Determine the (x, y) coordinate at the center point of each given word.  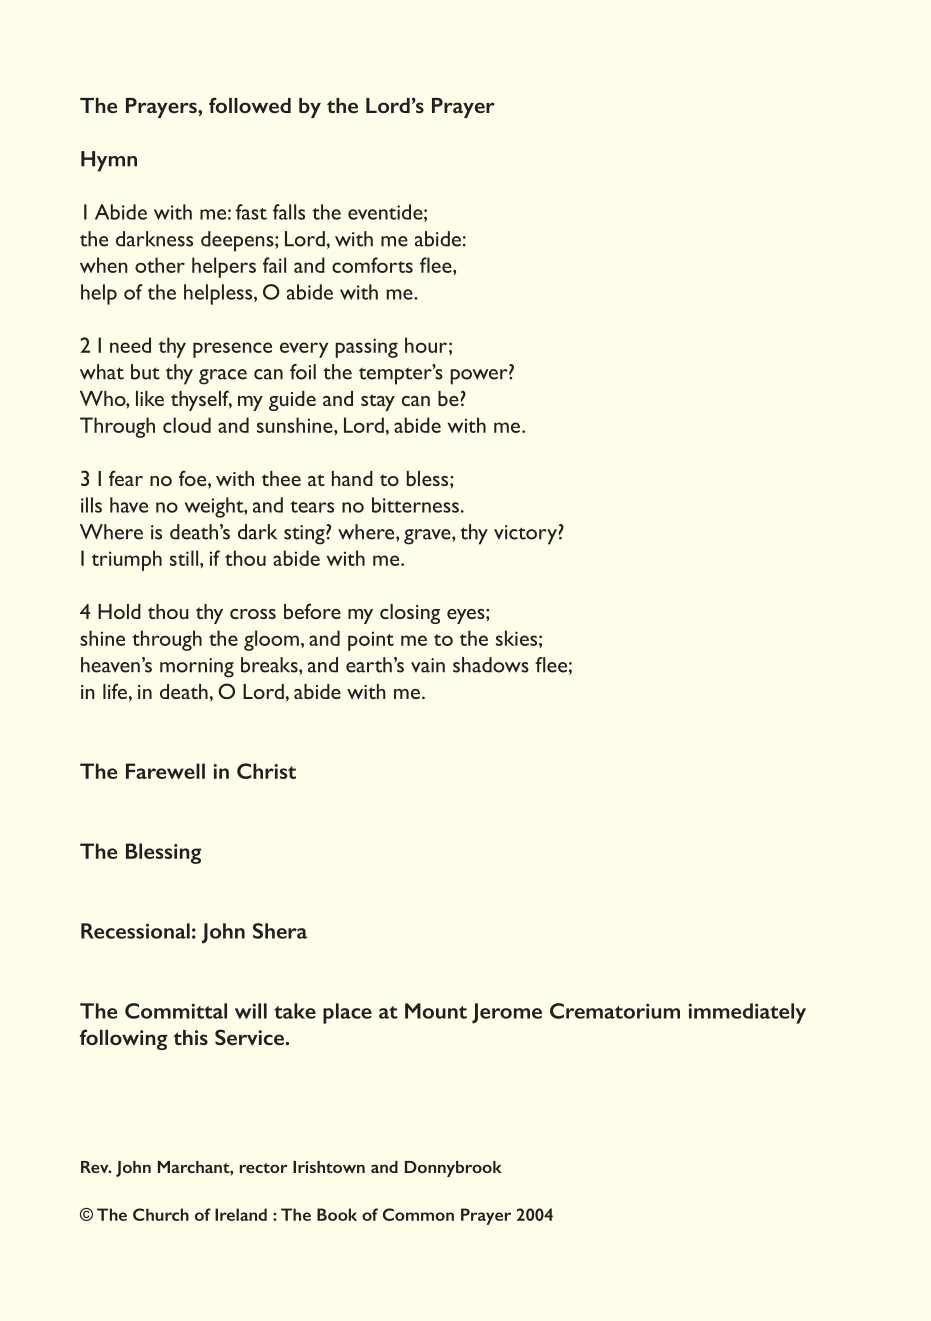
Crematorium (615, 1011)
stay (378, 402)
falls (289, 212)
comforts (372, 265)
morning (197, 668)
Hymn (109, 161)
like (150, 398)
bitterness (415, 505)
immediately (747, 1013)
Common (418, 1214)
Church (161, 1214)
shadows (491, 665)
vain (428, 665)
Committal (176, 1011)
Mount (436, 1011)
